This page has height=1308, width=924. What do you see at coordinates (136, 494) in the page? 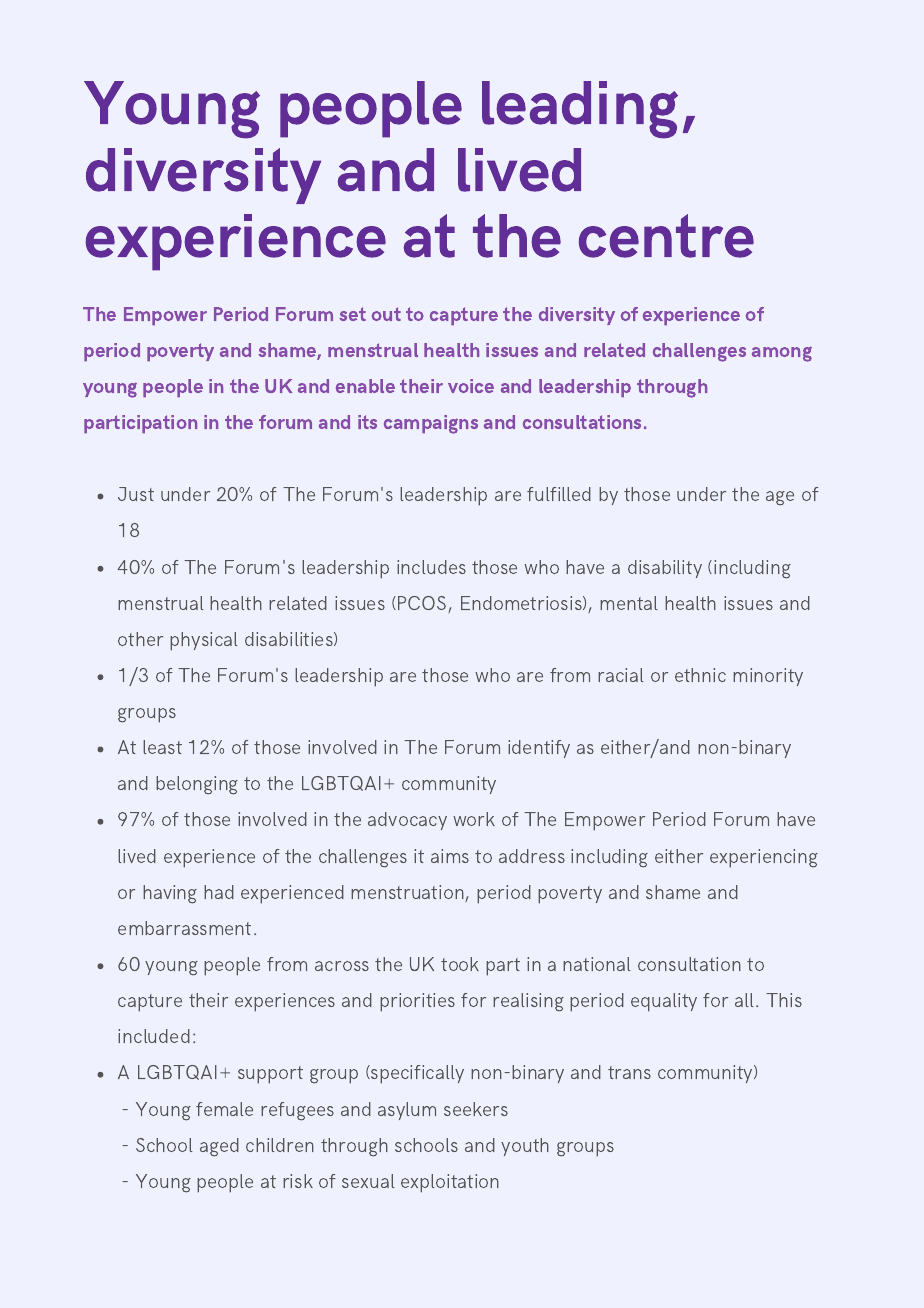
I see `Just` at bounding box center [136, 494].
